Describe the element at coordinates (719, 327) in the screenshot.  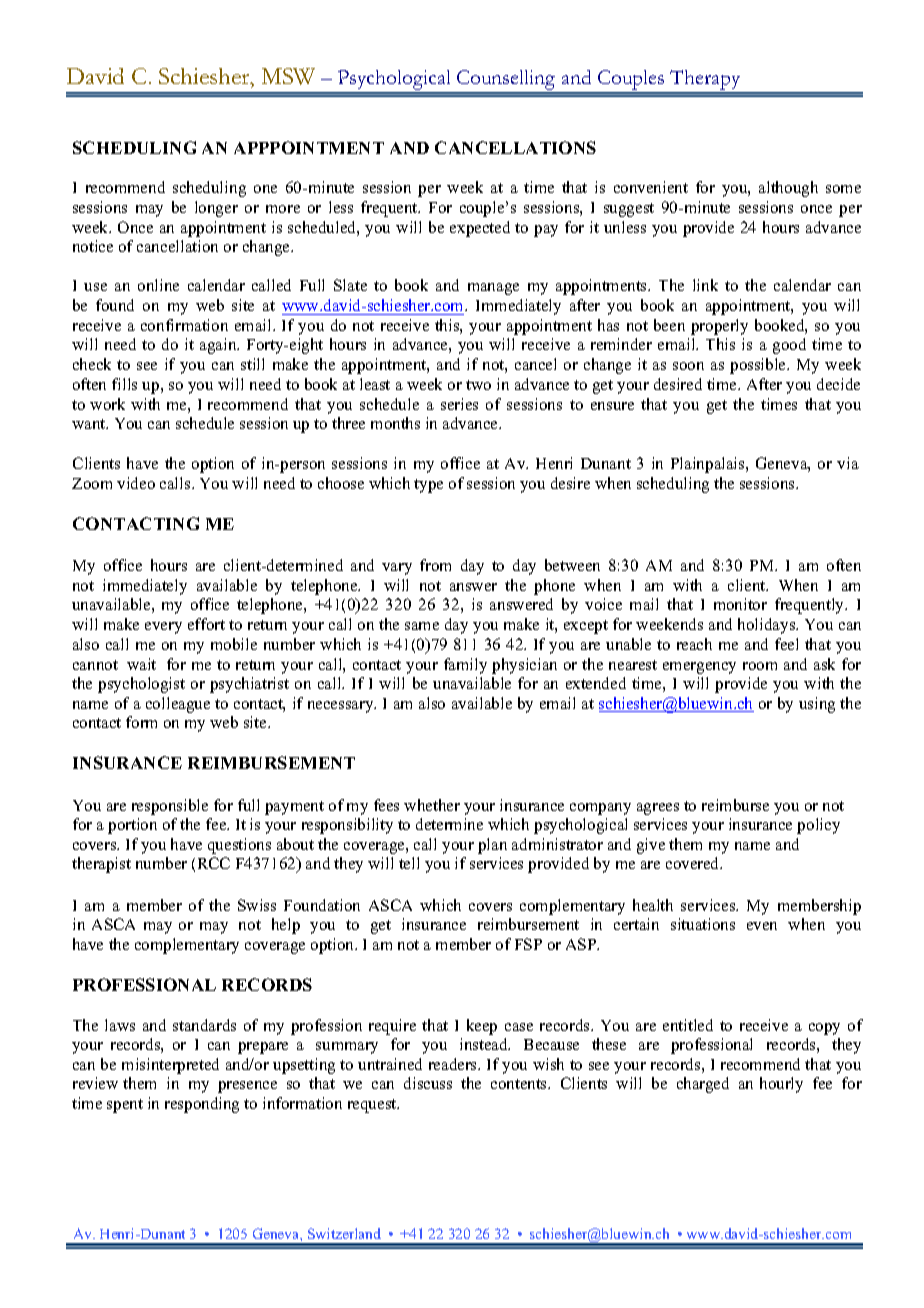
I see `properly` at that location.
